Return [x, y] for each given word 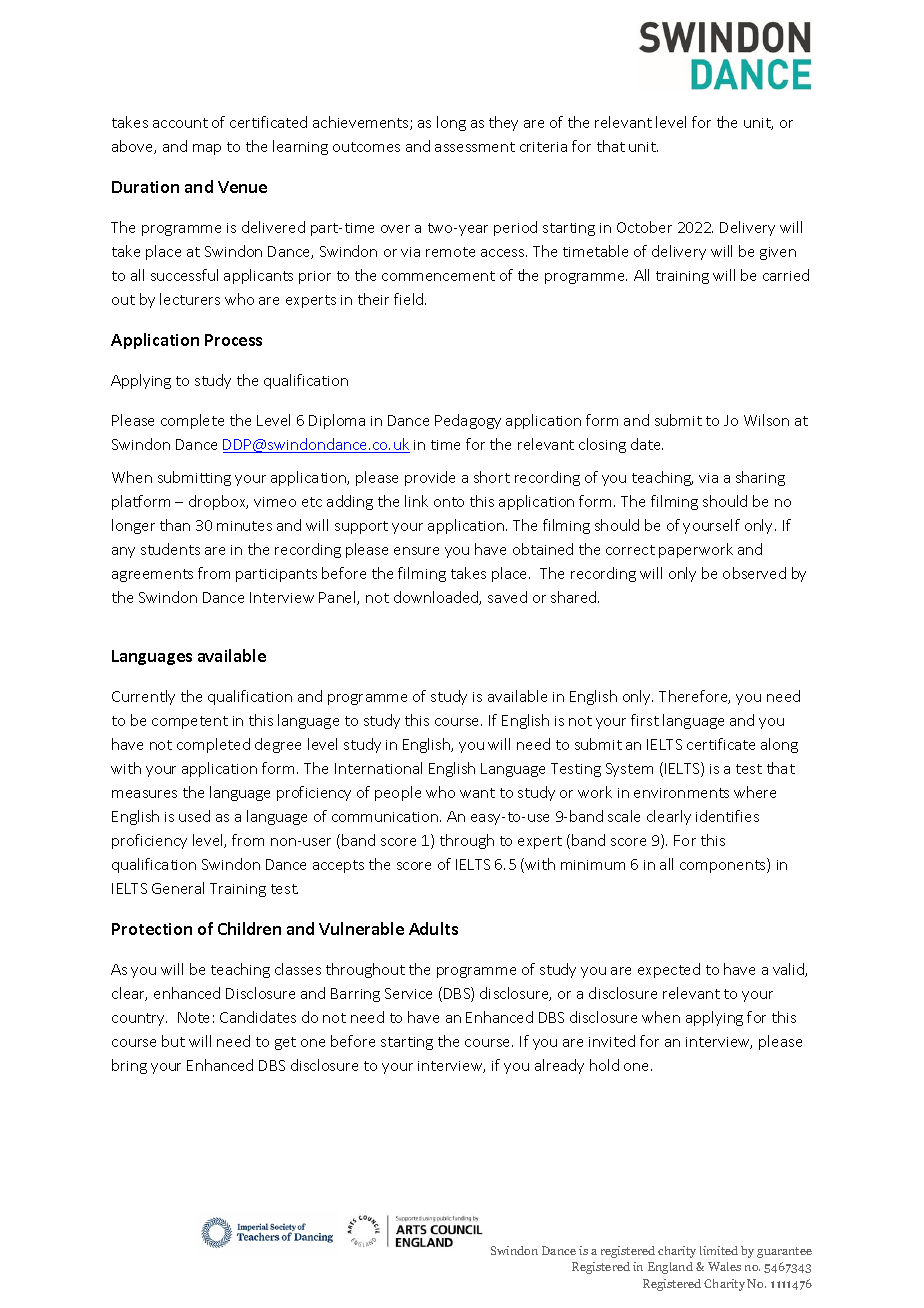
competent [190, 722]
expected [669, 970]
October [644, 227]
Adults [433, 928]
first [645, 720]
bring [129, 1066]
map [207, 149]
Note [193, 1017]
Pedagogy [468, 421]
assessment [475, 147]
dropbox [218, 502]
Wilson [766, 420]
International [378, 768]
